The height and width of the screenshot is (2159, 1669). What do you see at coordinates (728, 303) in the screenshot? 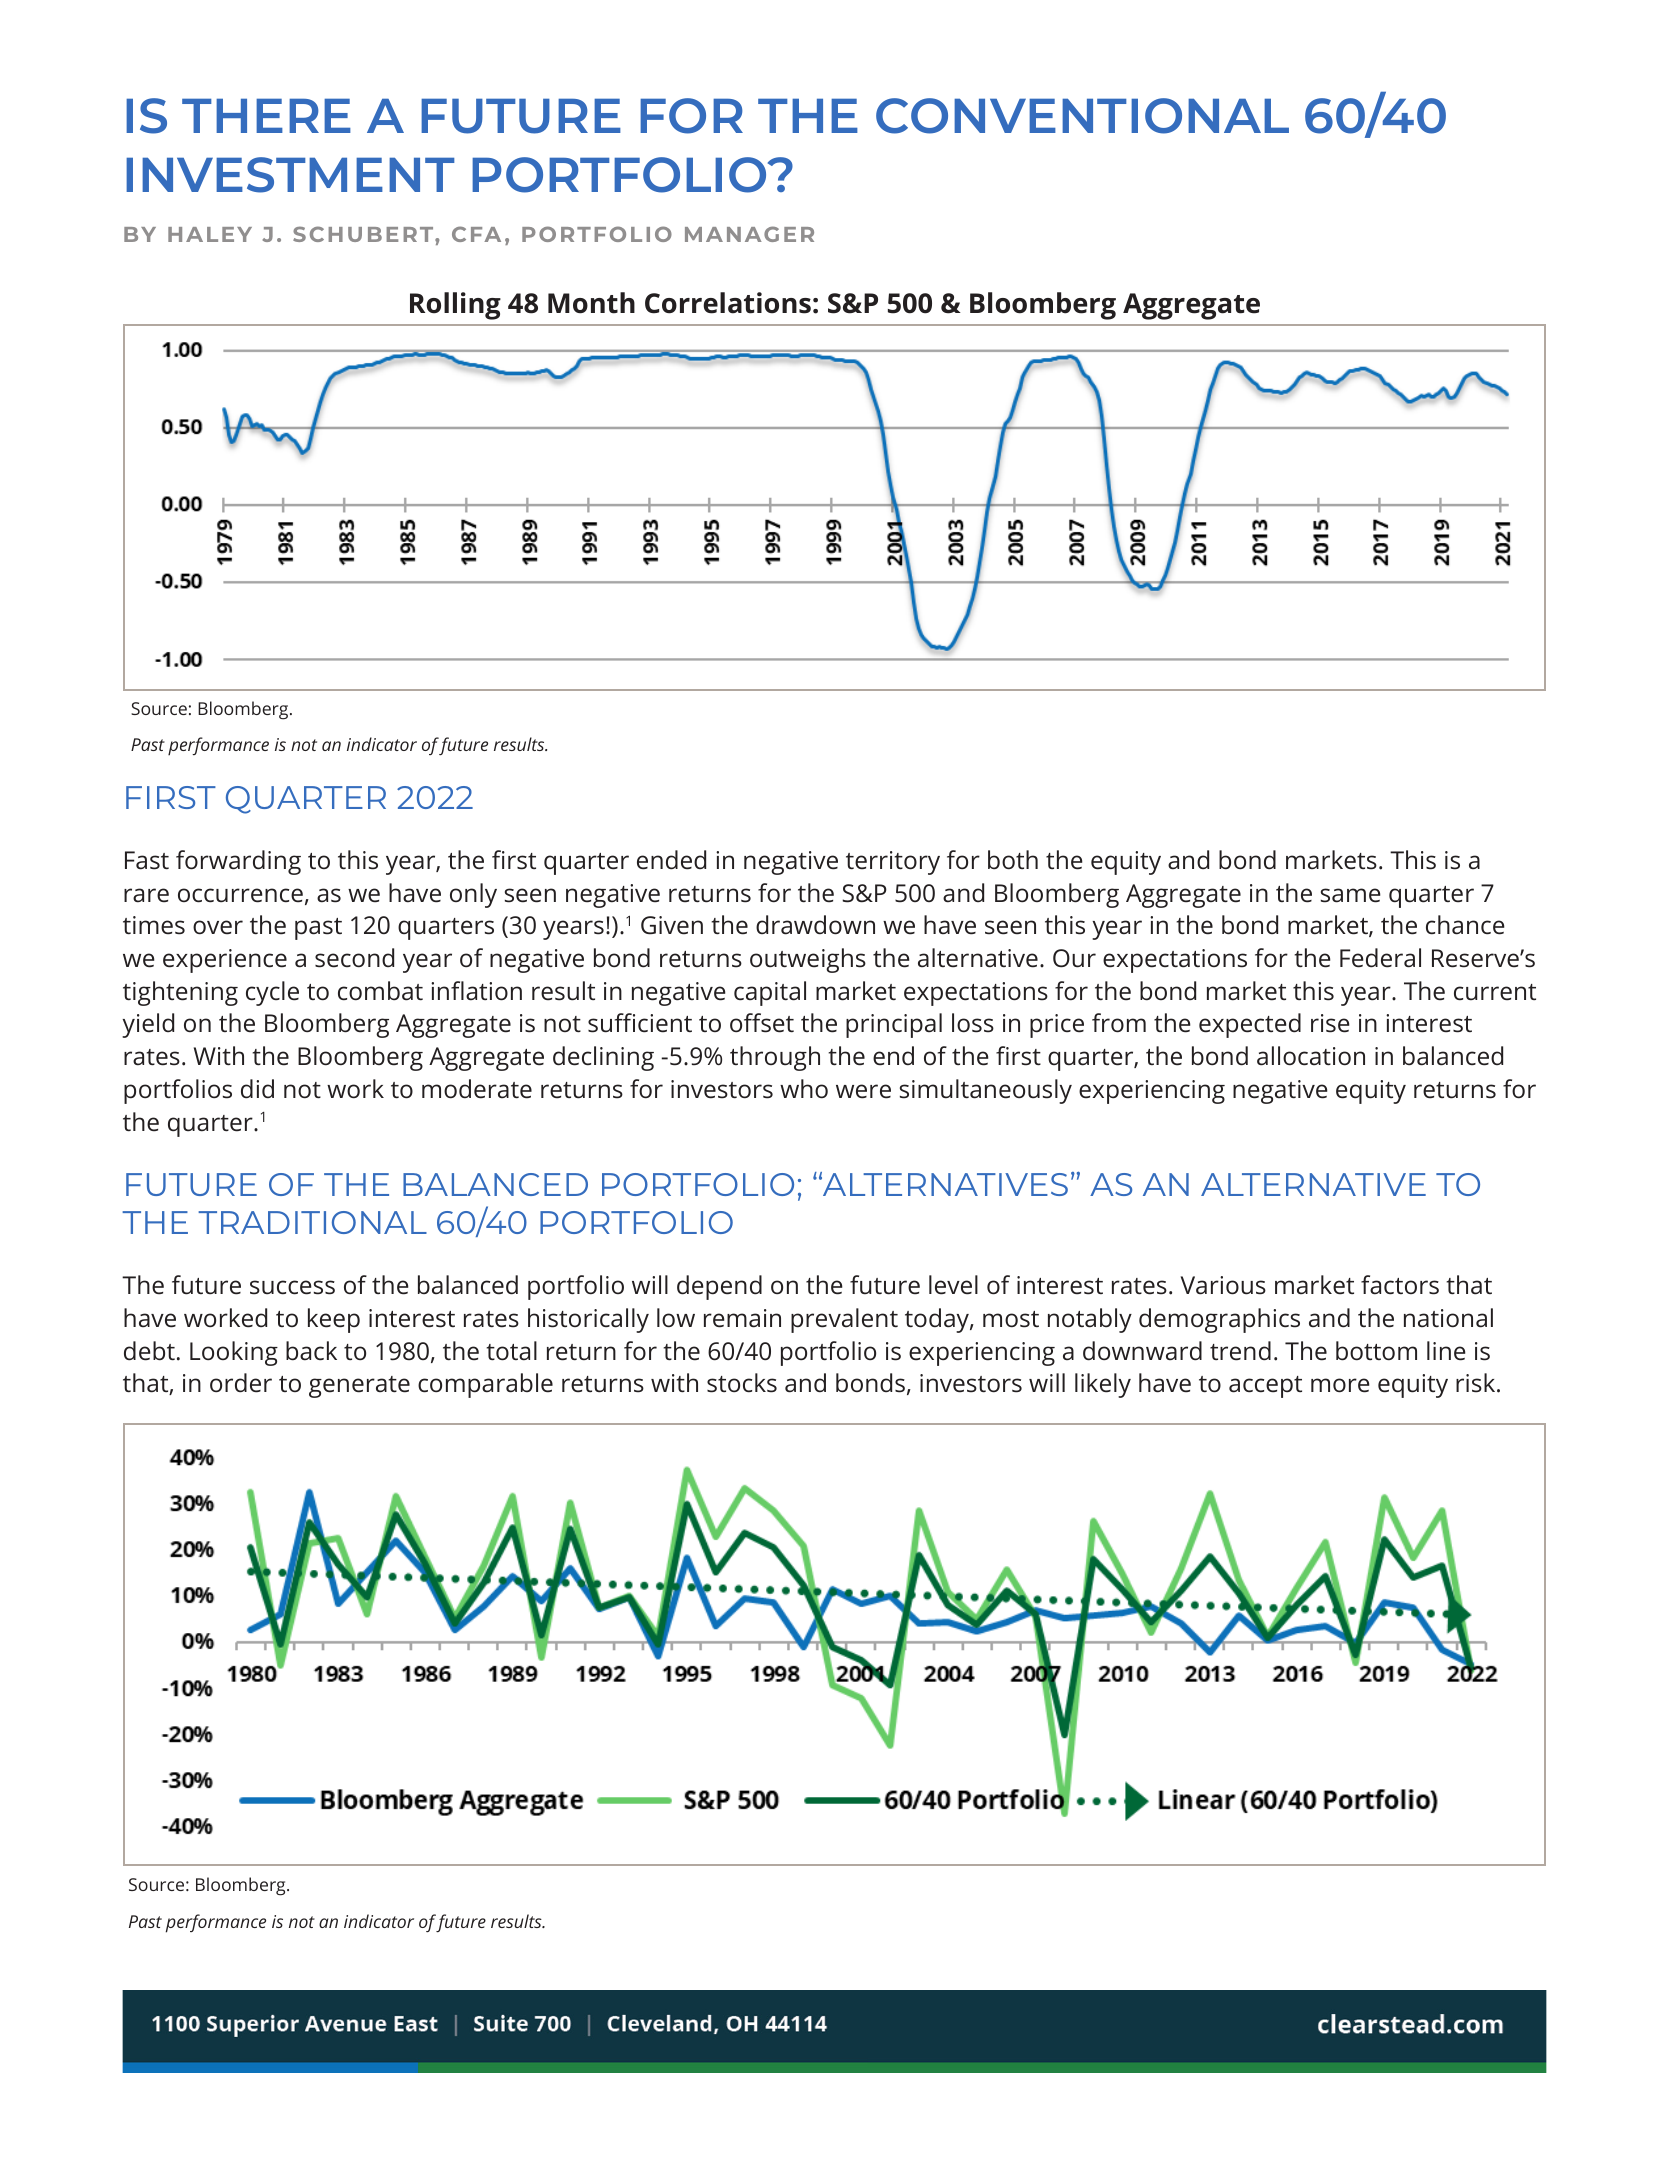
I see `Correlations` at bounding box center [728, 303].
